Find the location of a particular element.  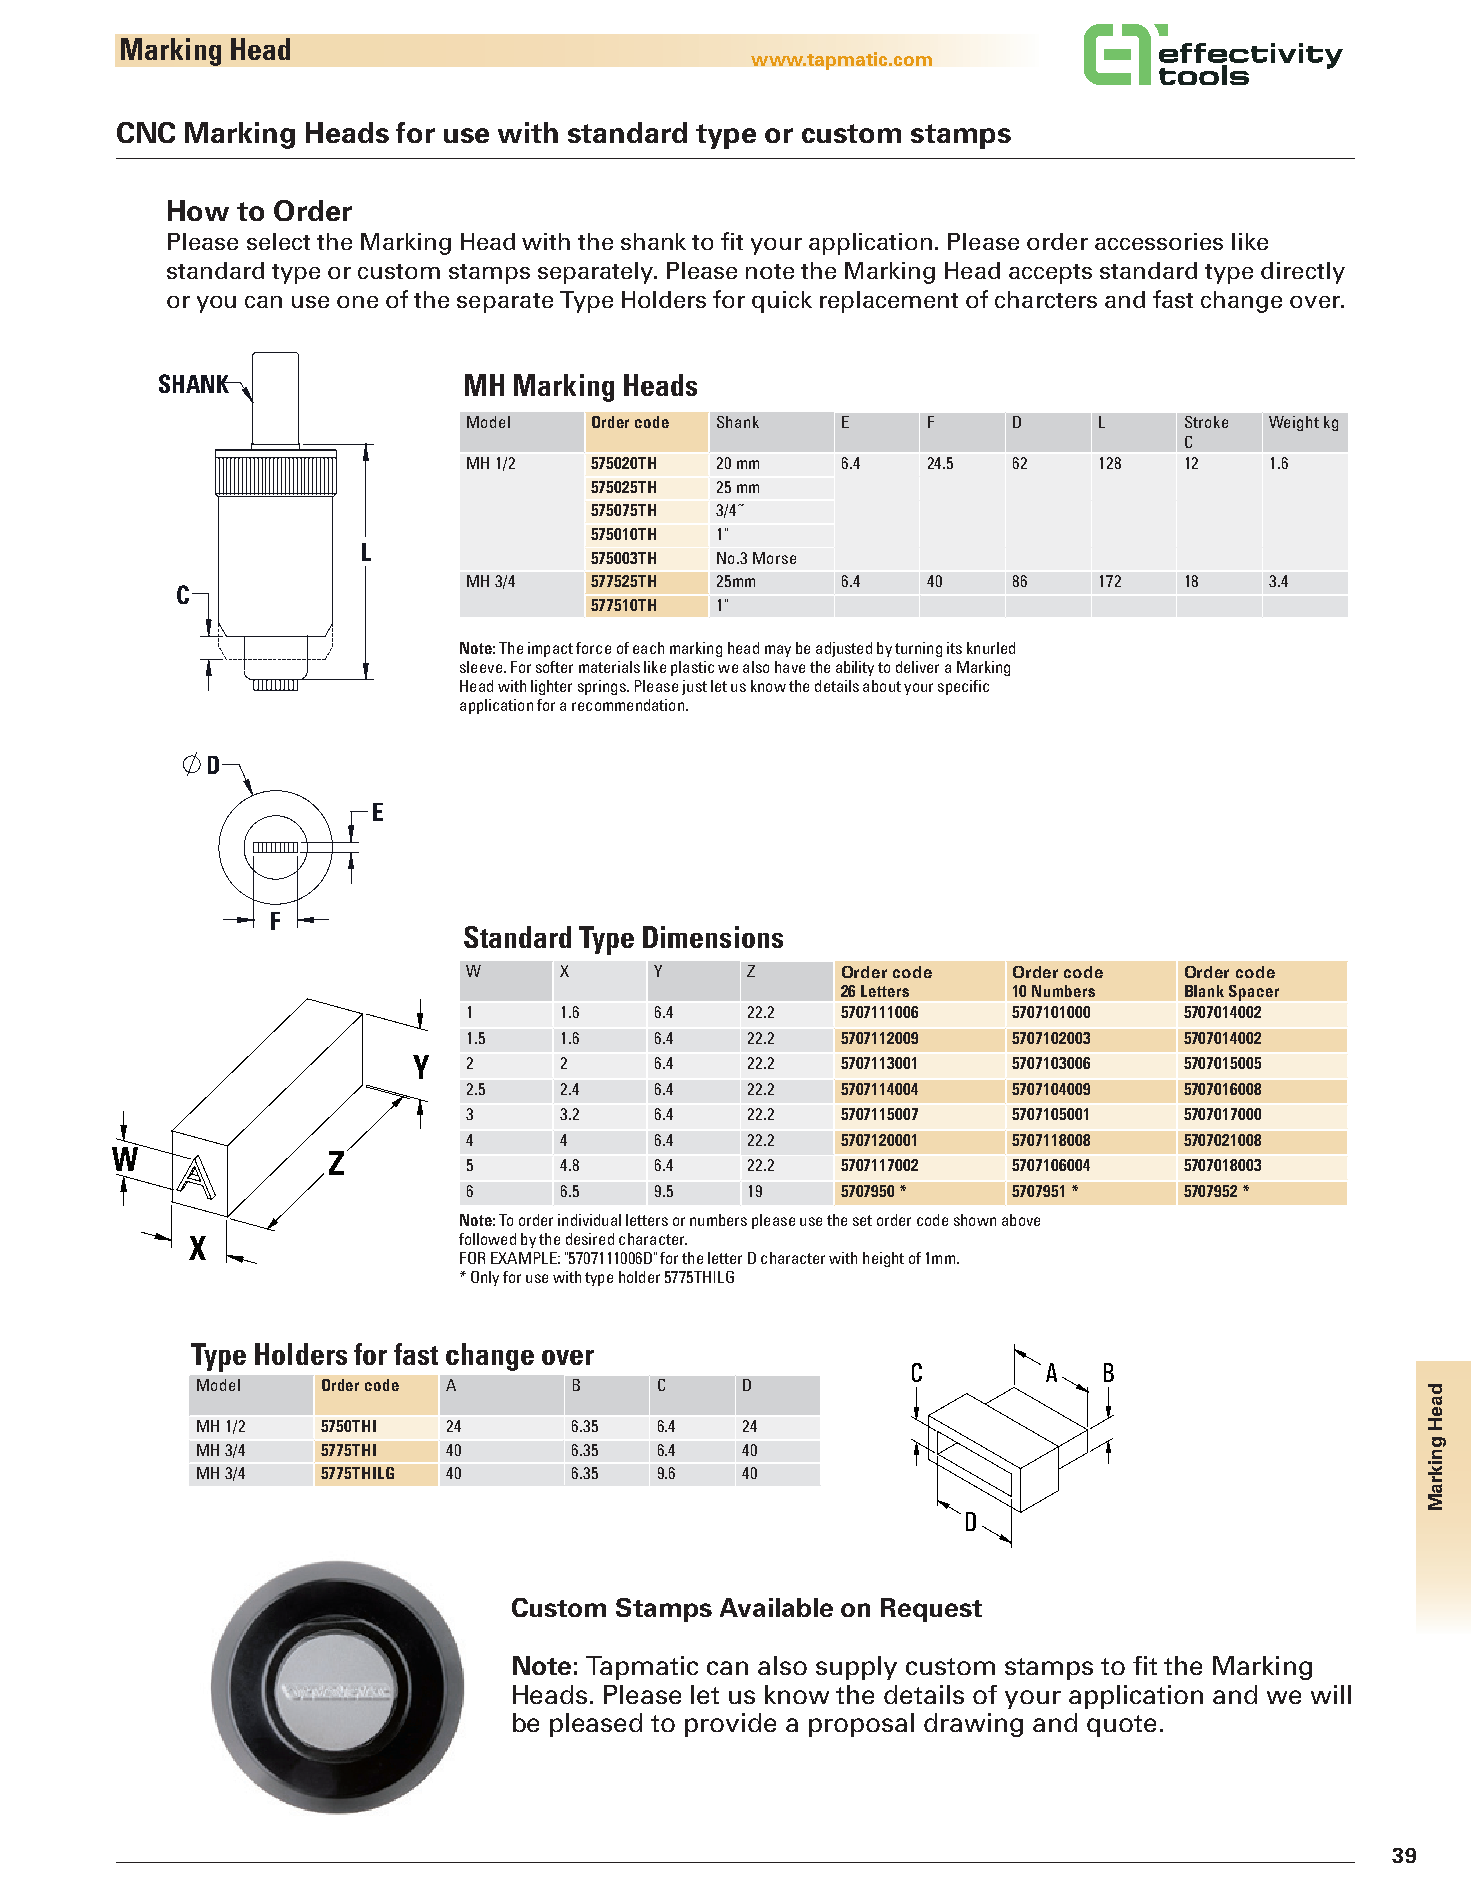

Available is located at coordinates (776, 1607).
